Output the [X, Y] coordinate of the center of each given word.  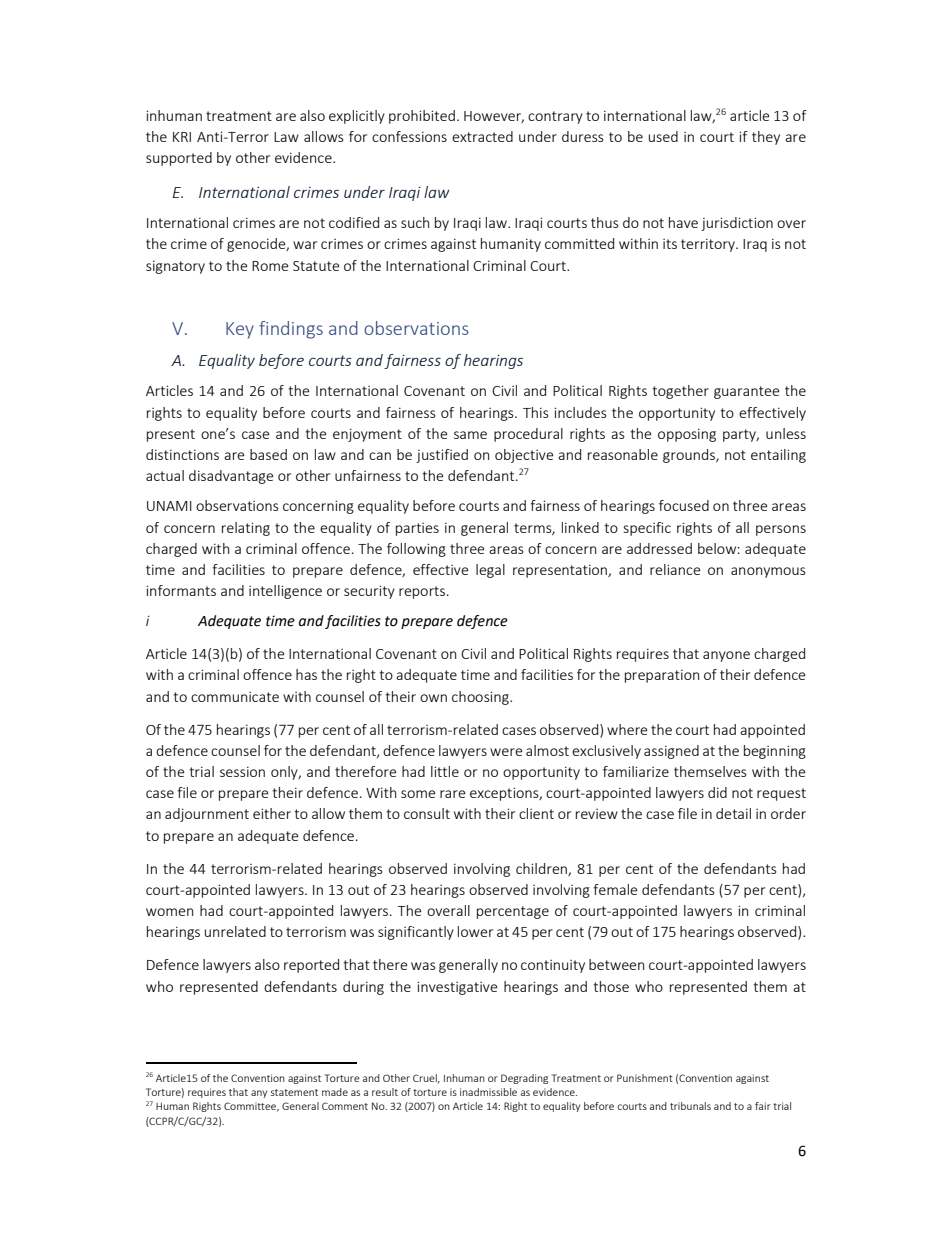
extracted [482, 136]
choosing [481, 698]
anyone [726, 656]
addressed [659, 548]
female [615, 889]
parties [417, 529]
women [169, 912]
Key [240, 330]
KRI [182, 137]
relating [246, 529]
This [536, 412]
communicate [235, 697]
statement [294, 1092]
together [680, 392]
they [766, 138]
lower [475, 931]
